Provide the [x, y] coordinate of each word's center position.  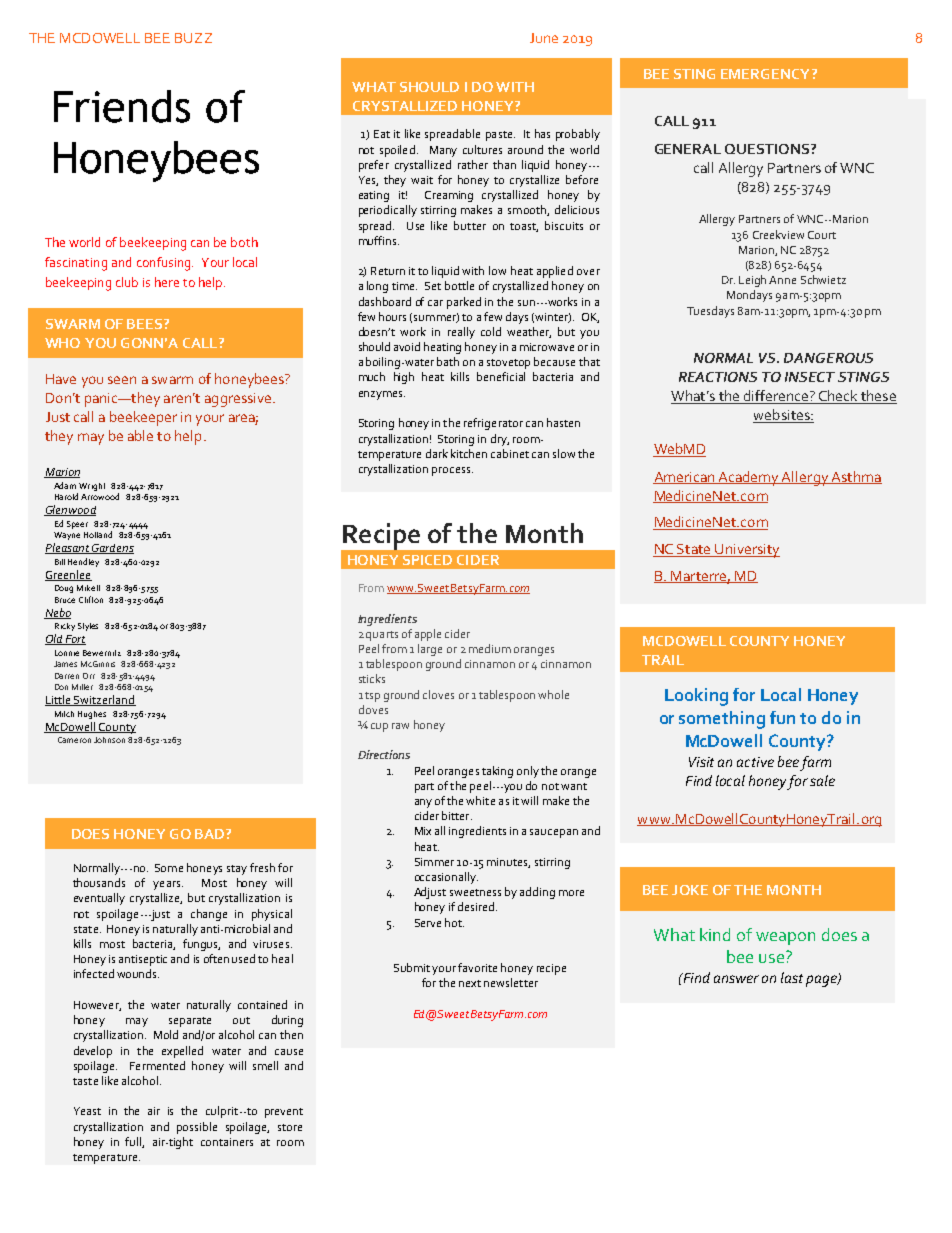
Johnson [109, 740]
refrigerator [493, 424]
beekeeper [143, 418]
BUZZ [193, 38]
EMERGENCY [765, 74]
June [544, 38]
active [755, 762]
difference [775, 397]
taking [497, 772]
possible [197, 1128]
